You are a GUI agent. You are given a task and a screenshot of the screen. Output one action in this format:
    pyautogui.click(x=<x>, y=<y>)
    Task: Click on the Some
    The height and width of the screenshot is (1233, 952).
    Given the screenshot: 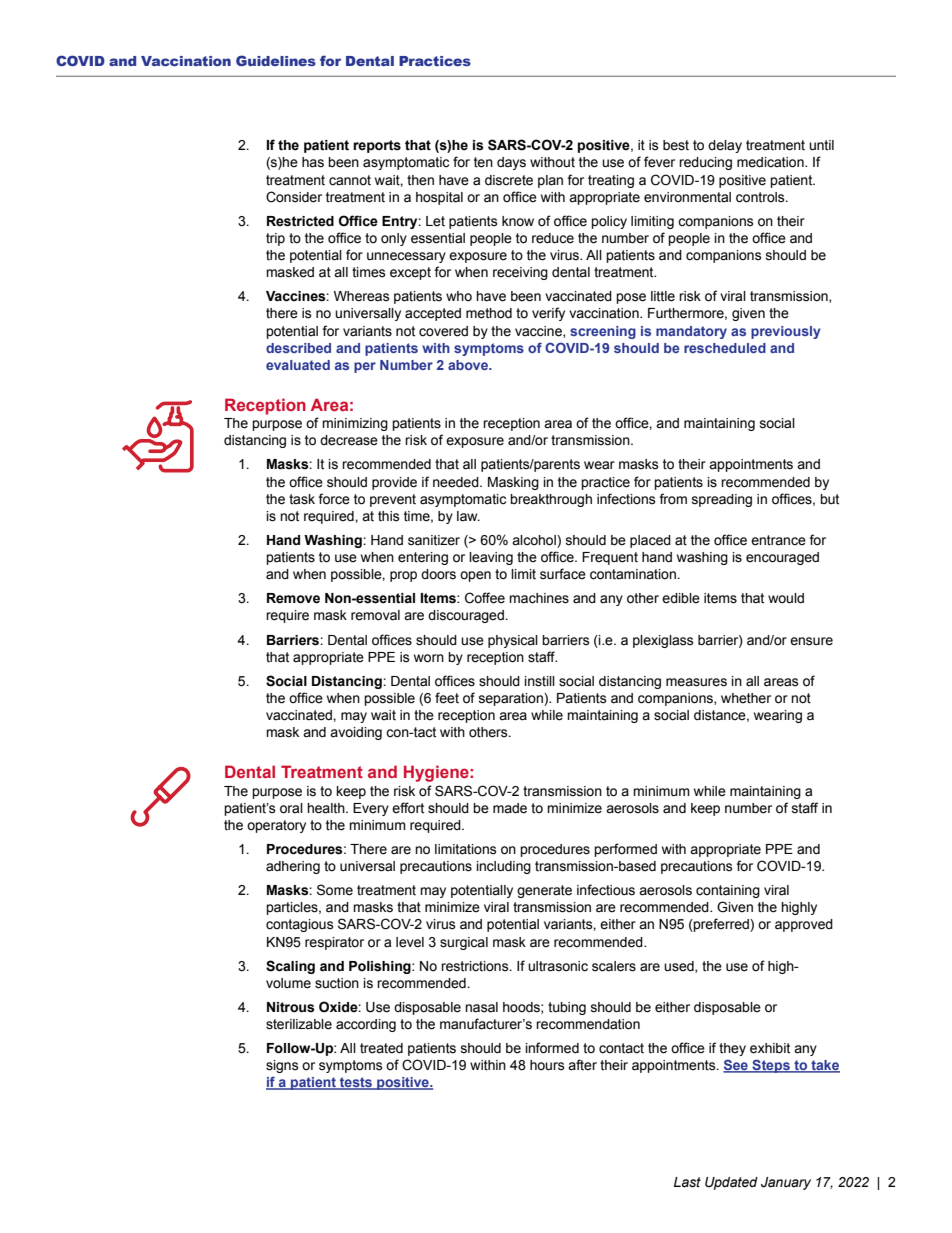 What is the action you would take?
    pyautogui.click(x=335, y=890)
